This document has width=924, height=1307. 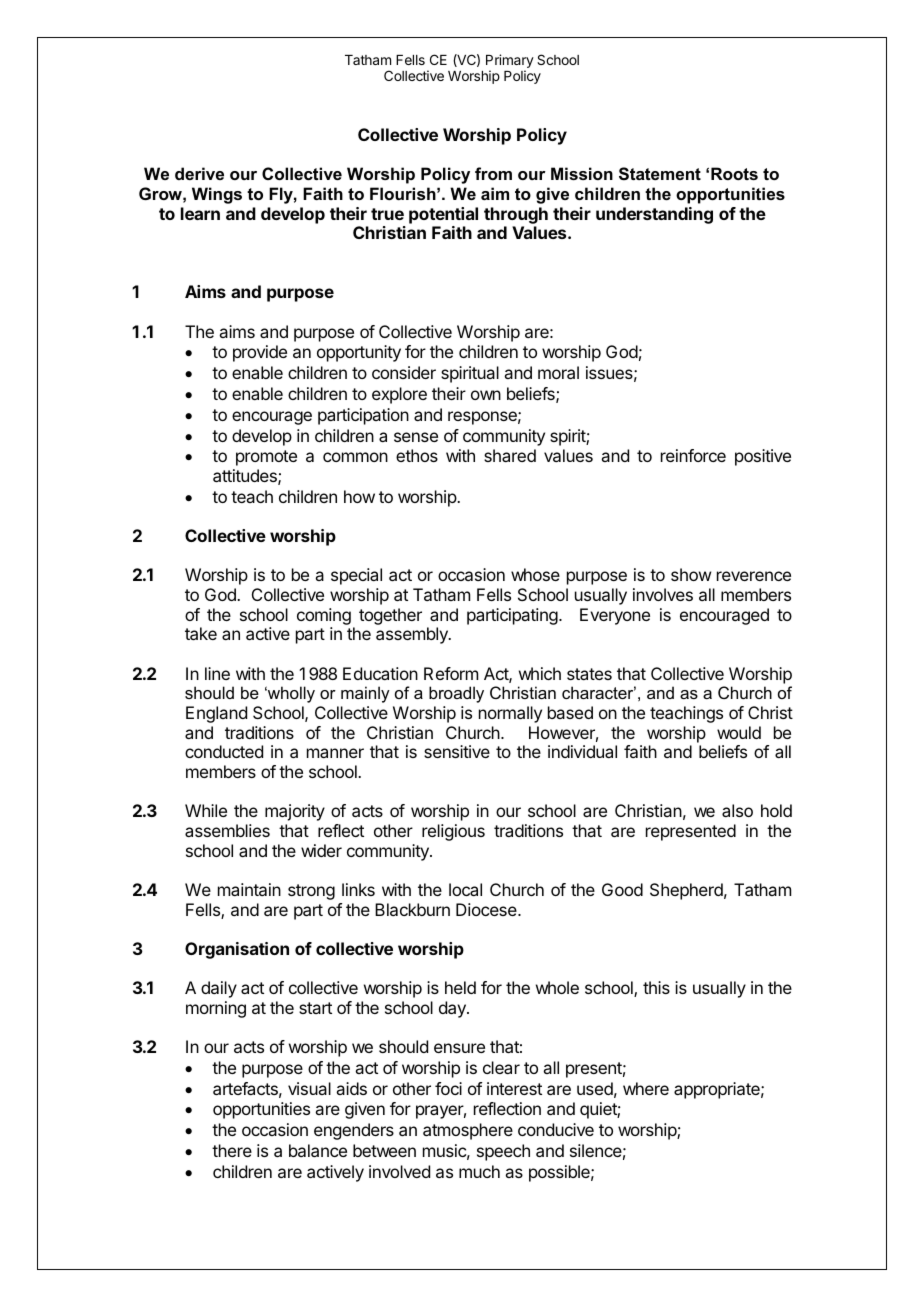 I want to click on reinforce, so click(x=693, y=455).
